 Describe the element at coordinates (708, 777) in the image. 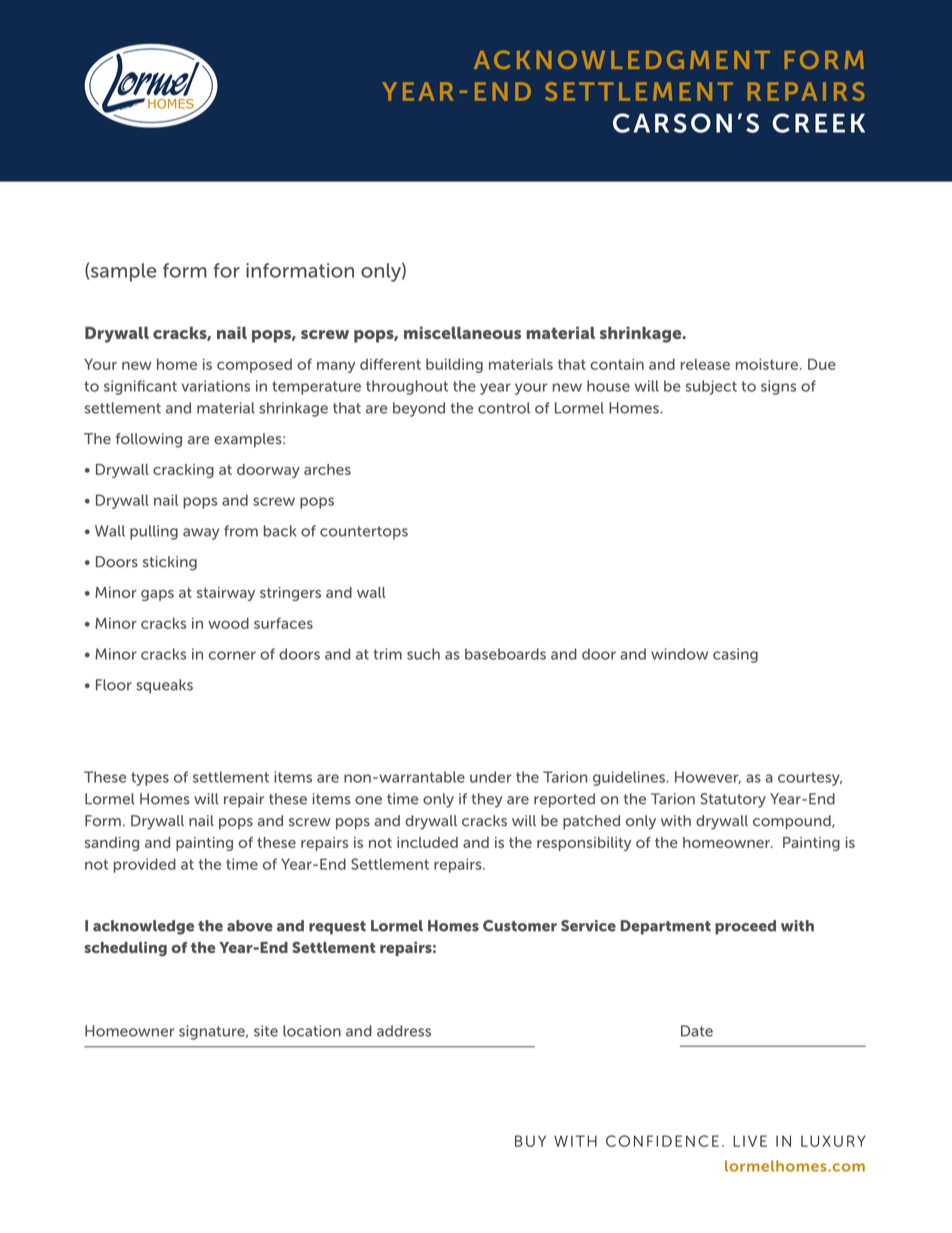

I see `However` at that location.
